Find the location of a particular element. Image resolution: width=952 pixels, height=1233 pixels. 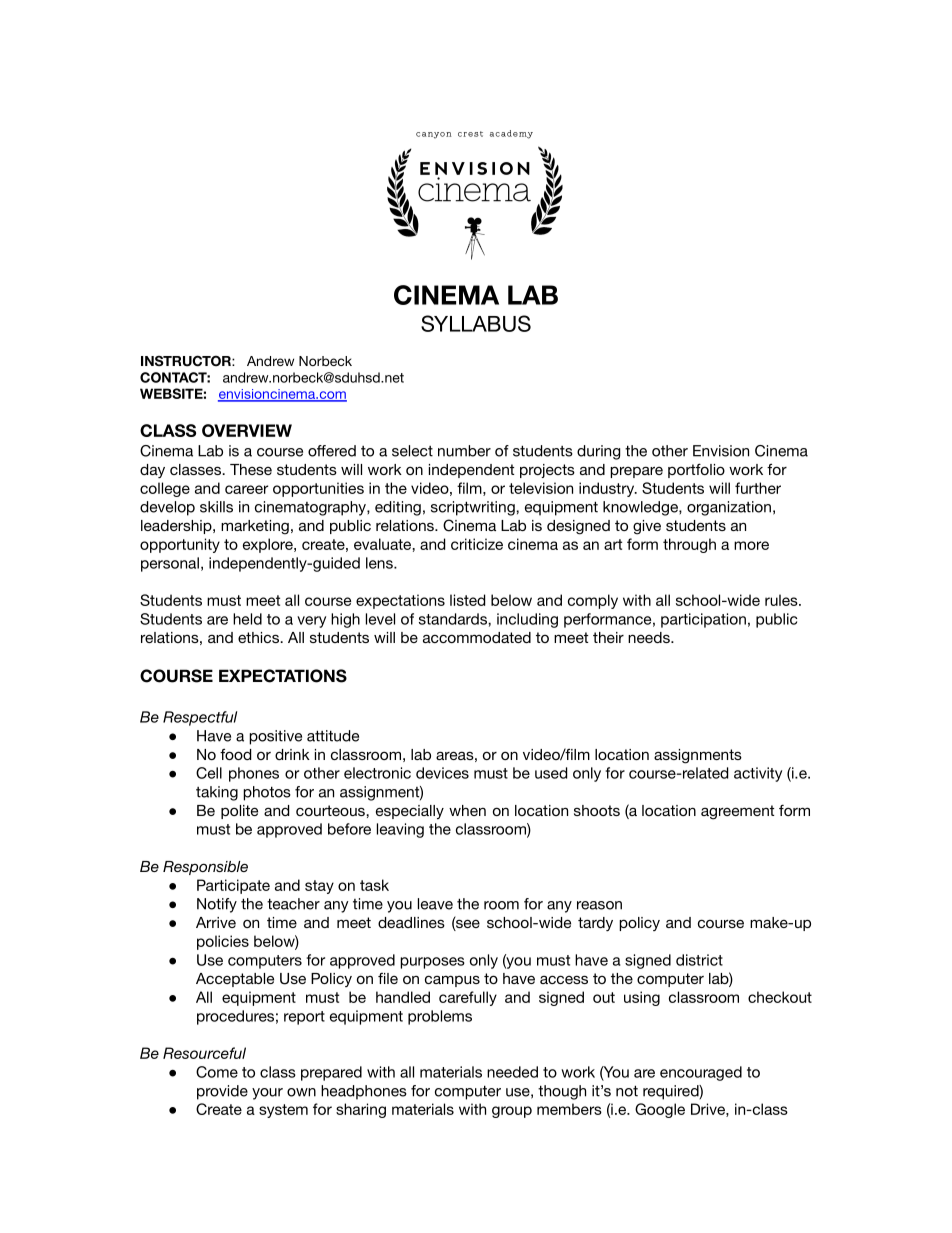

portfolio is located at coordinates (696, 470).
